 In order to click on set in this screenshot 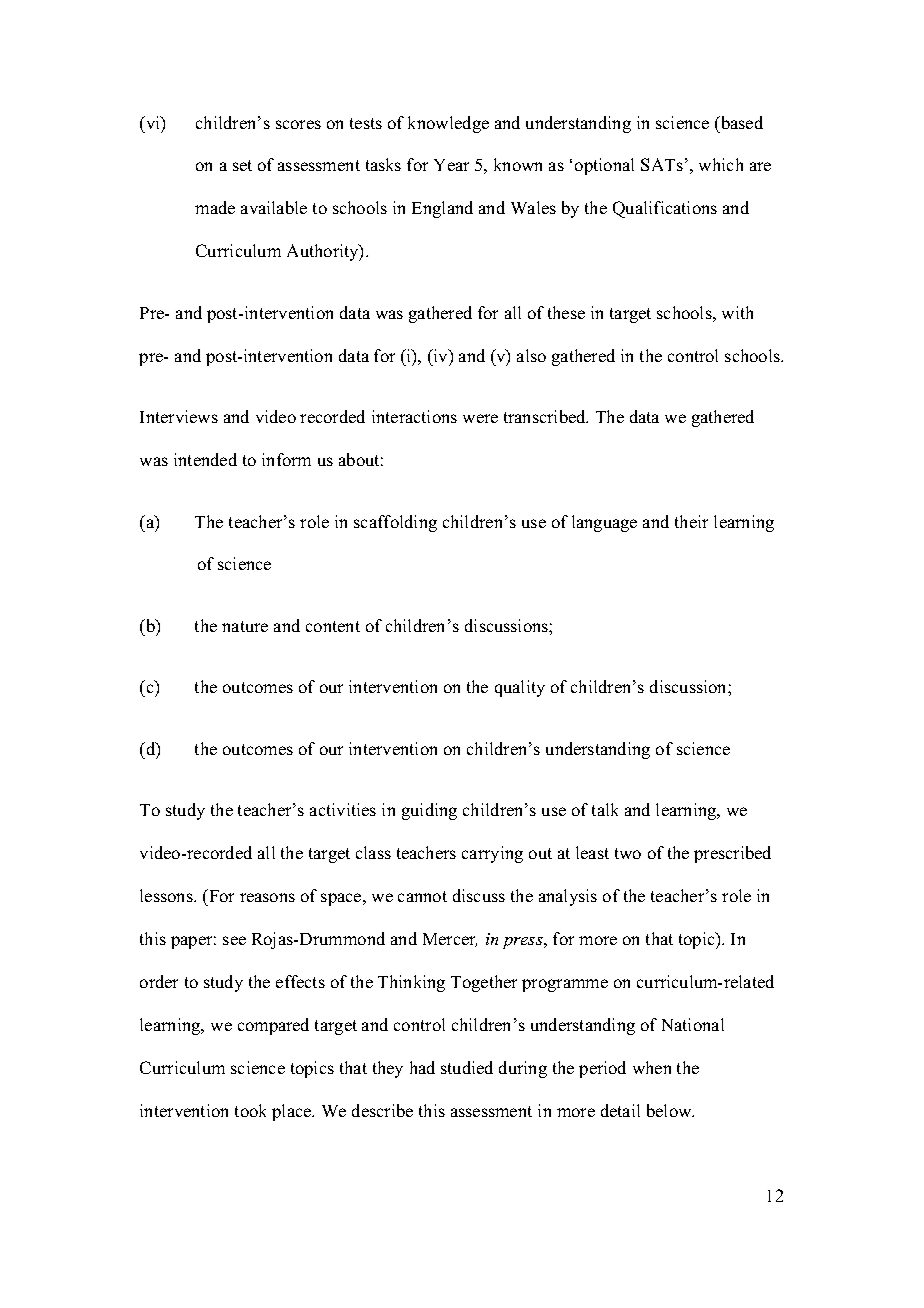, I will do `click(242, 165)`.
